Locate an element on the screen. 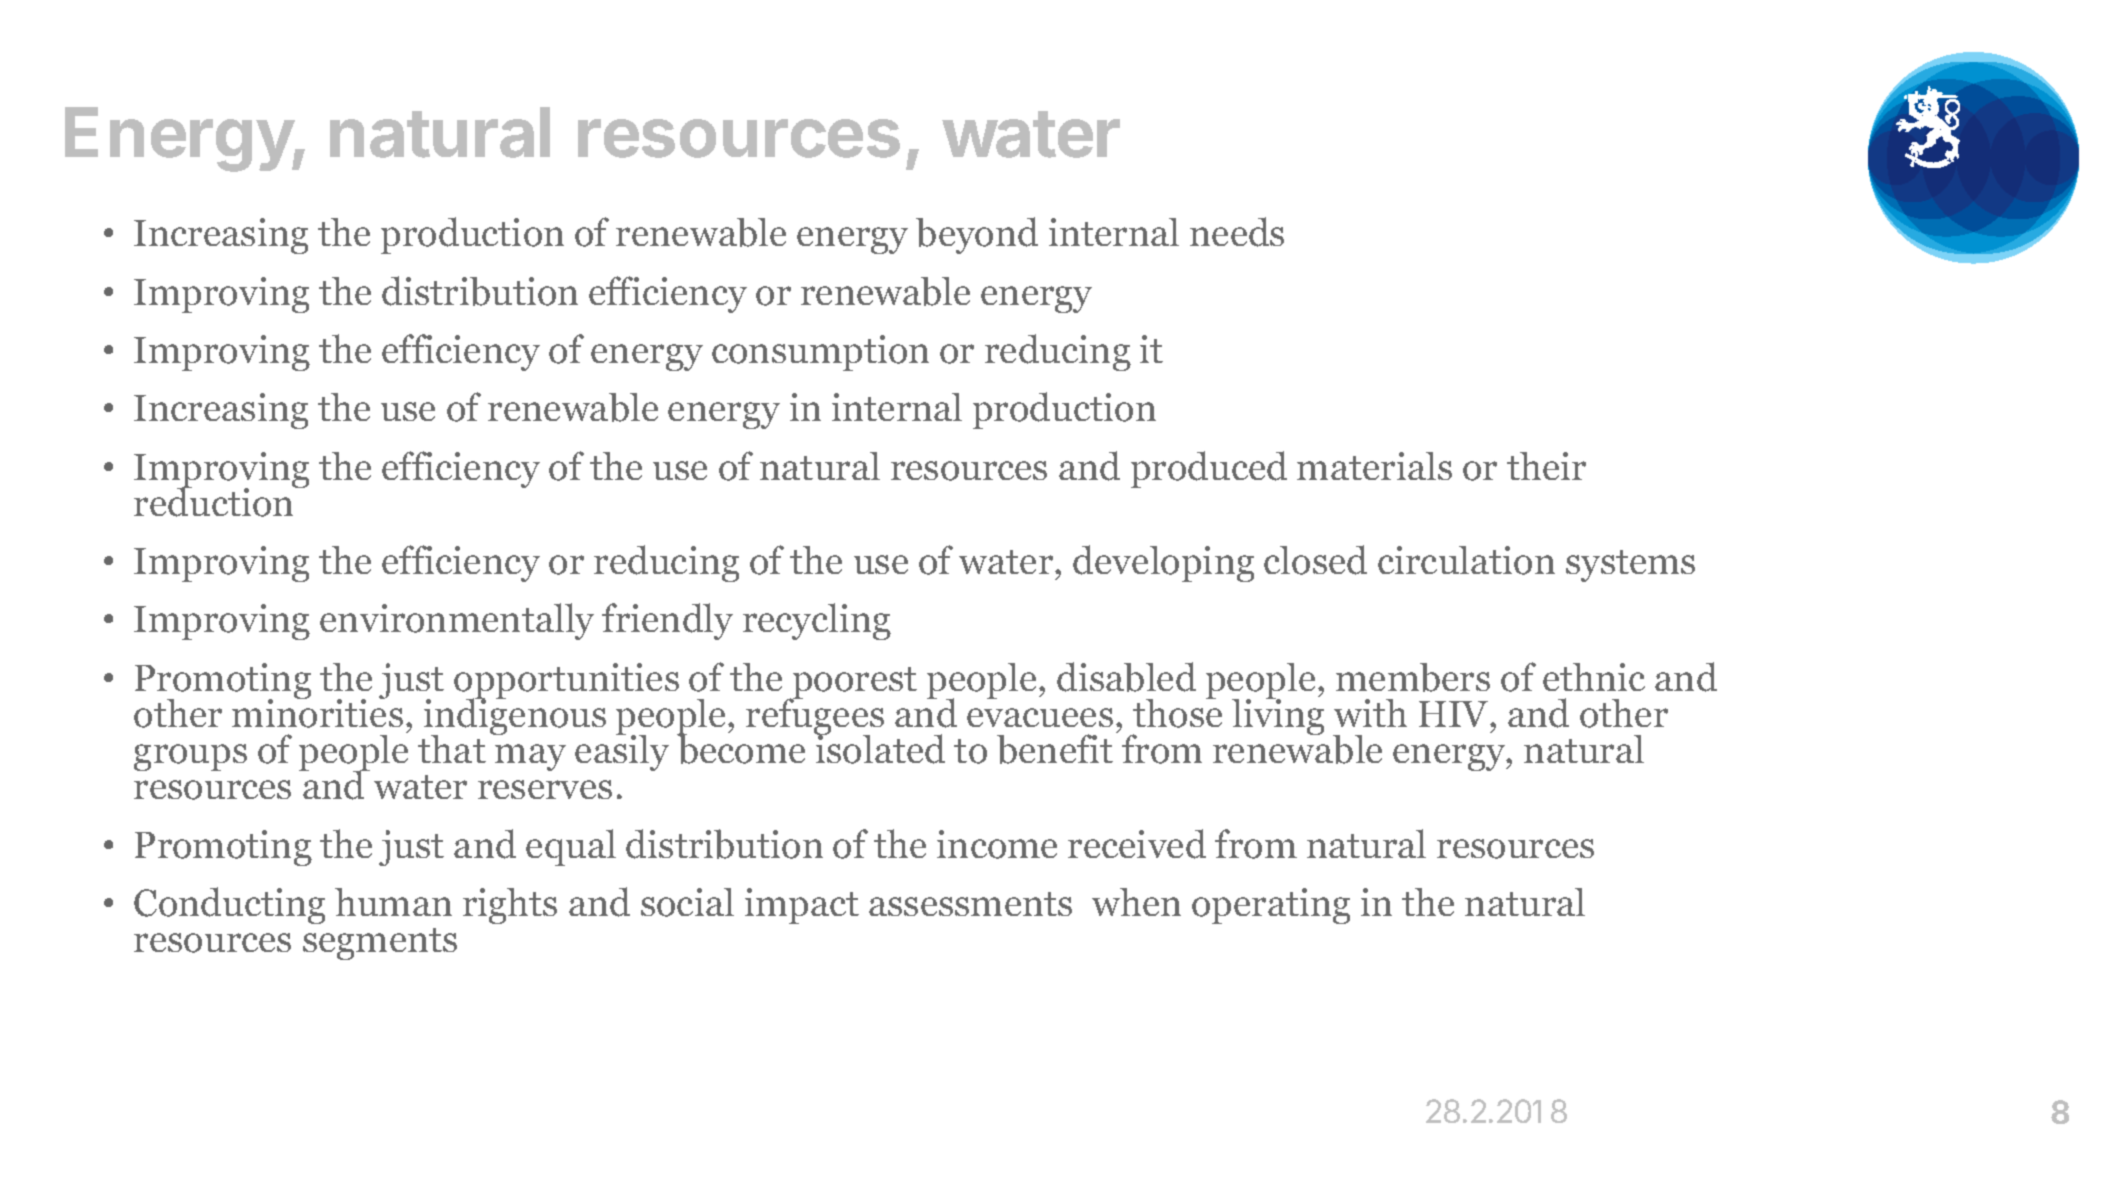 The width and height of the screenshot is (2127, 1196). HIV is located at coordinates (1455, 714).
